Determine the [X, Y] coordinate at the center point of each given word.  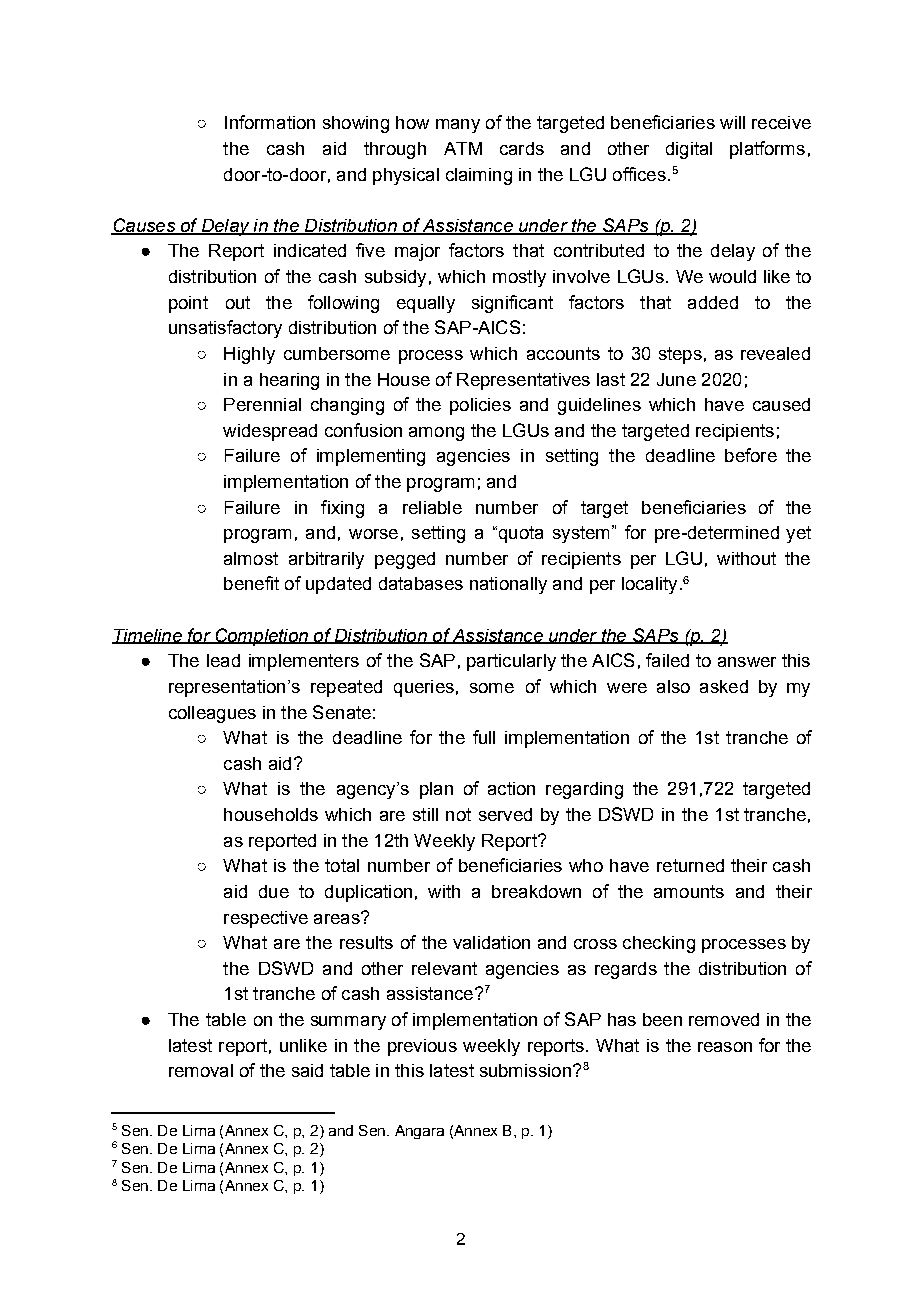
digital [689, 150]
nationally [508, 585]
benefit [251, 583]
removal [201, 1070]
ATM [463, 148]
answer [747, 662]
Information [270, 122]
